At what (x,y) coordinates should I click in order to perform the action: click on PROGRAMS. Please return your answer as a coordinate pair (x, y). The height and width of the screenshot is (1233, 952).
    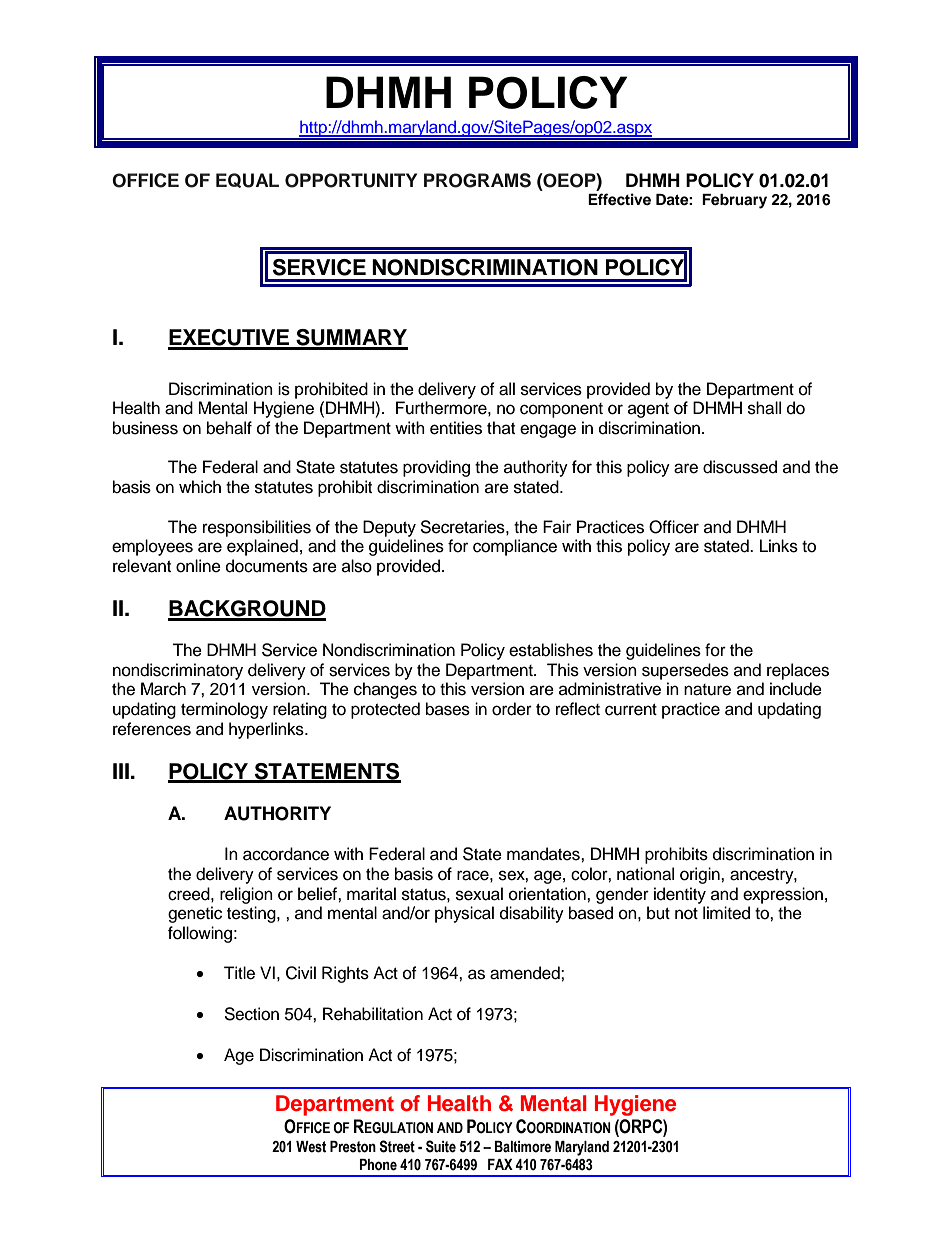
    Looking at the image, I should click on (477, 180).
